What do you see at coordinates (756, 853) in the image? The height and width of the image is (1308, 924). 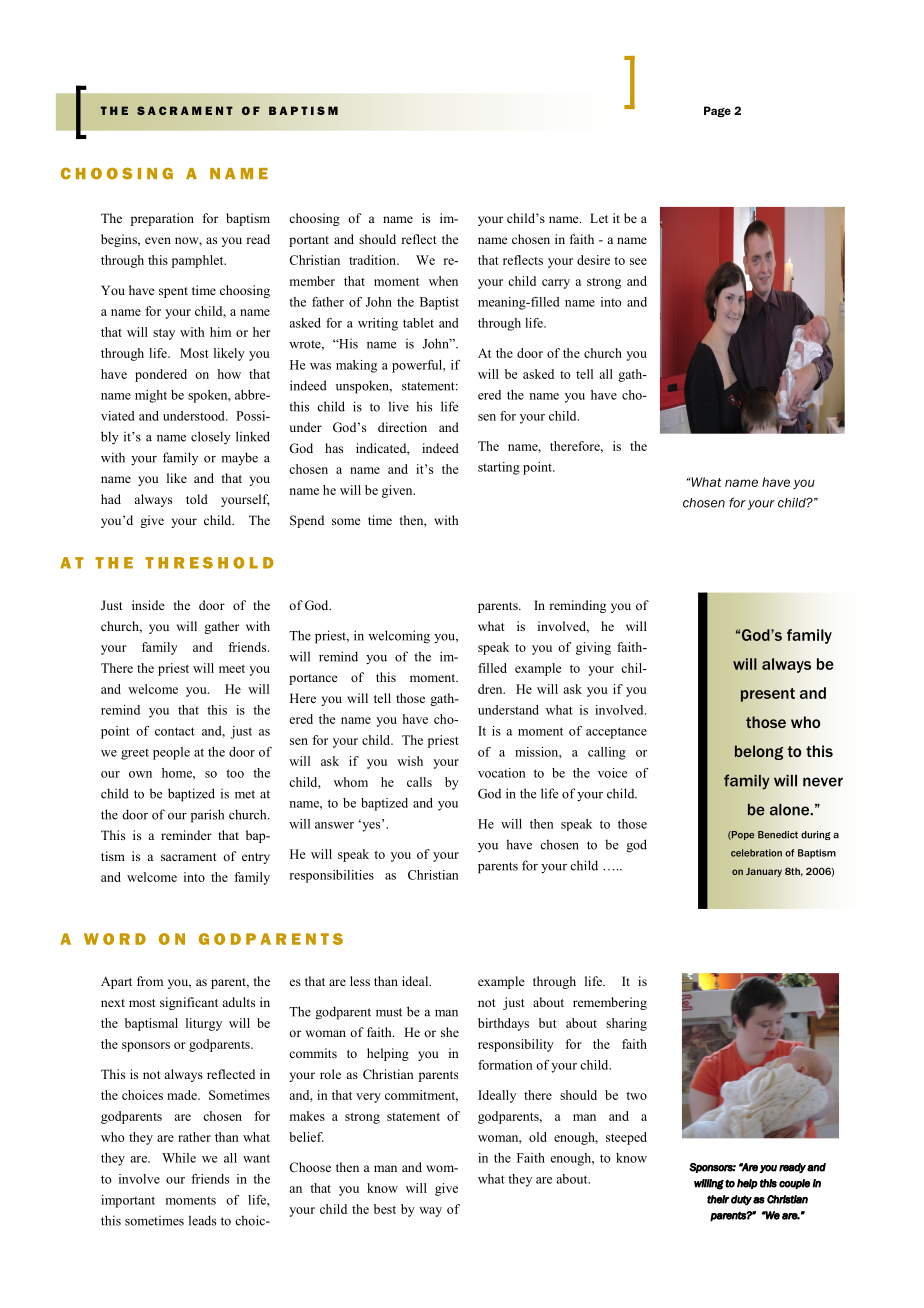 I see `celebration` at bounding box center [756, 853].
